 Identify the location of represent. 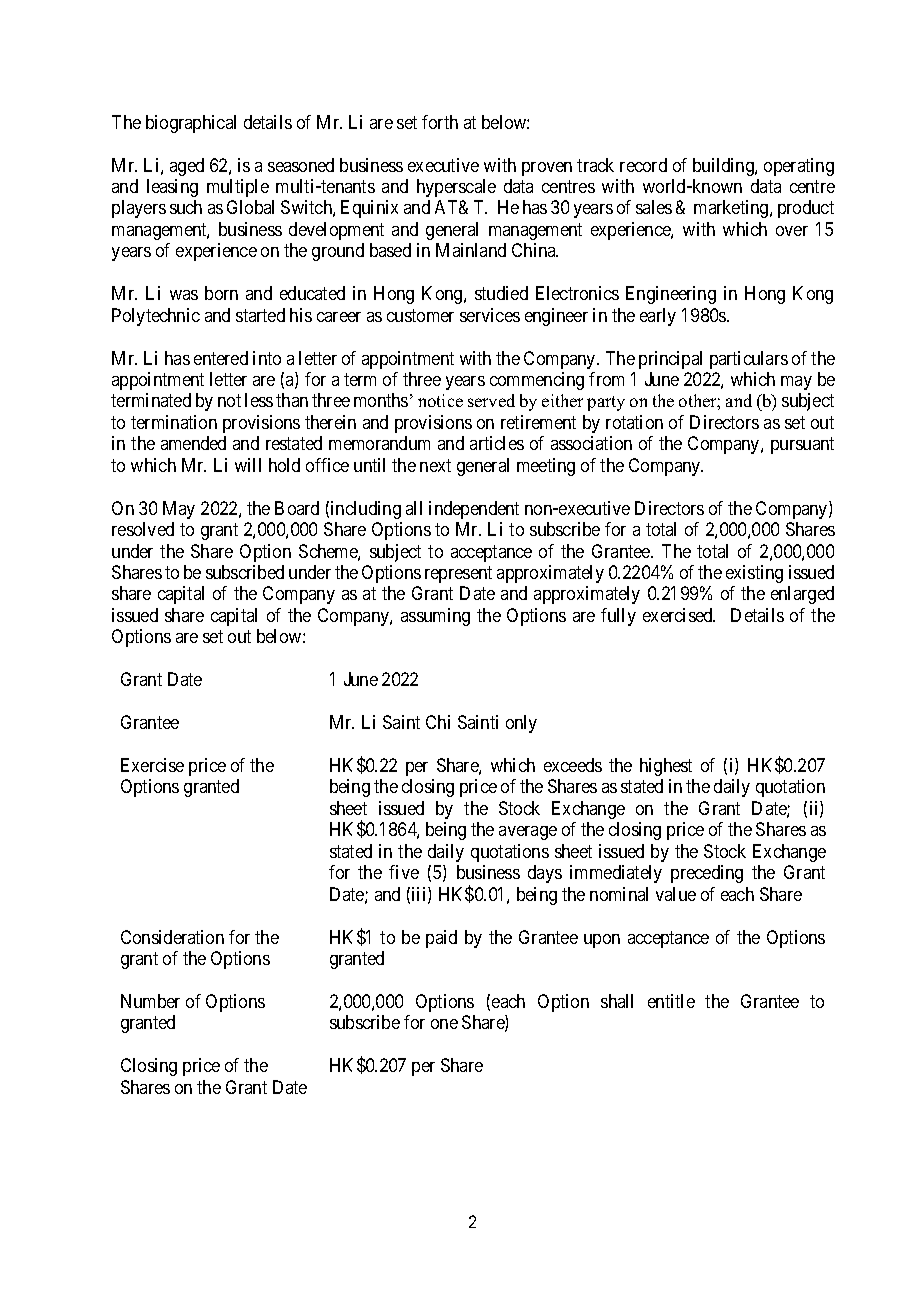
(458, 574).
